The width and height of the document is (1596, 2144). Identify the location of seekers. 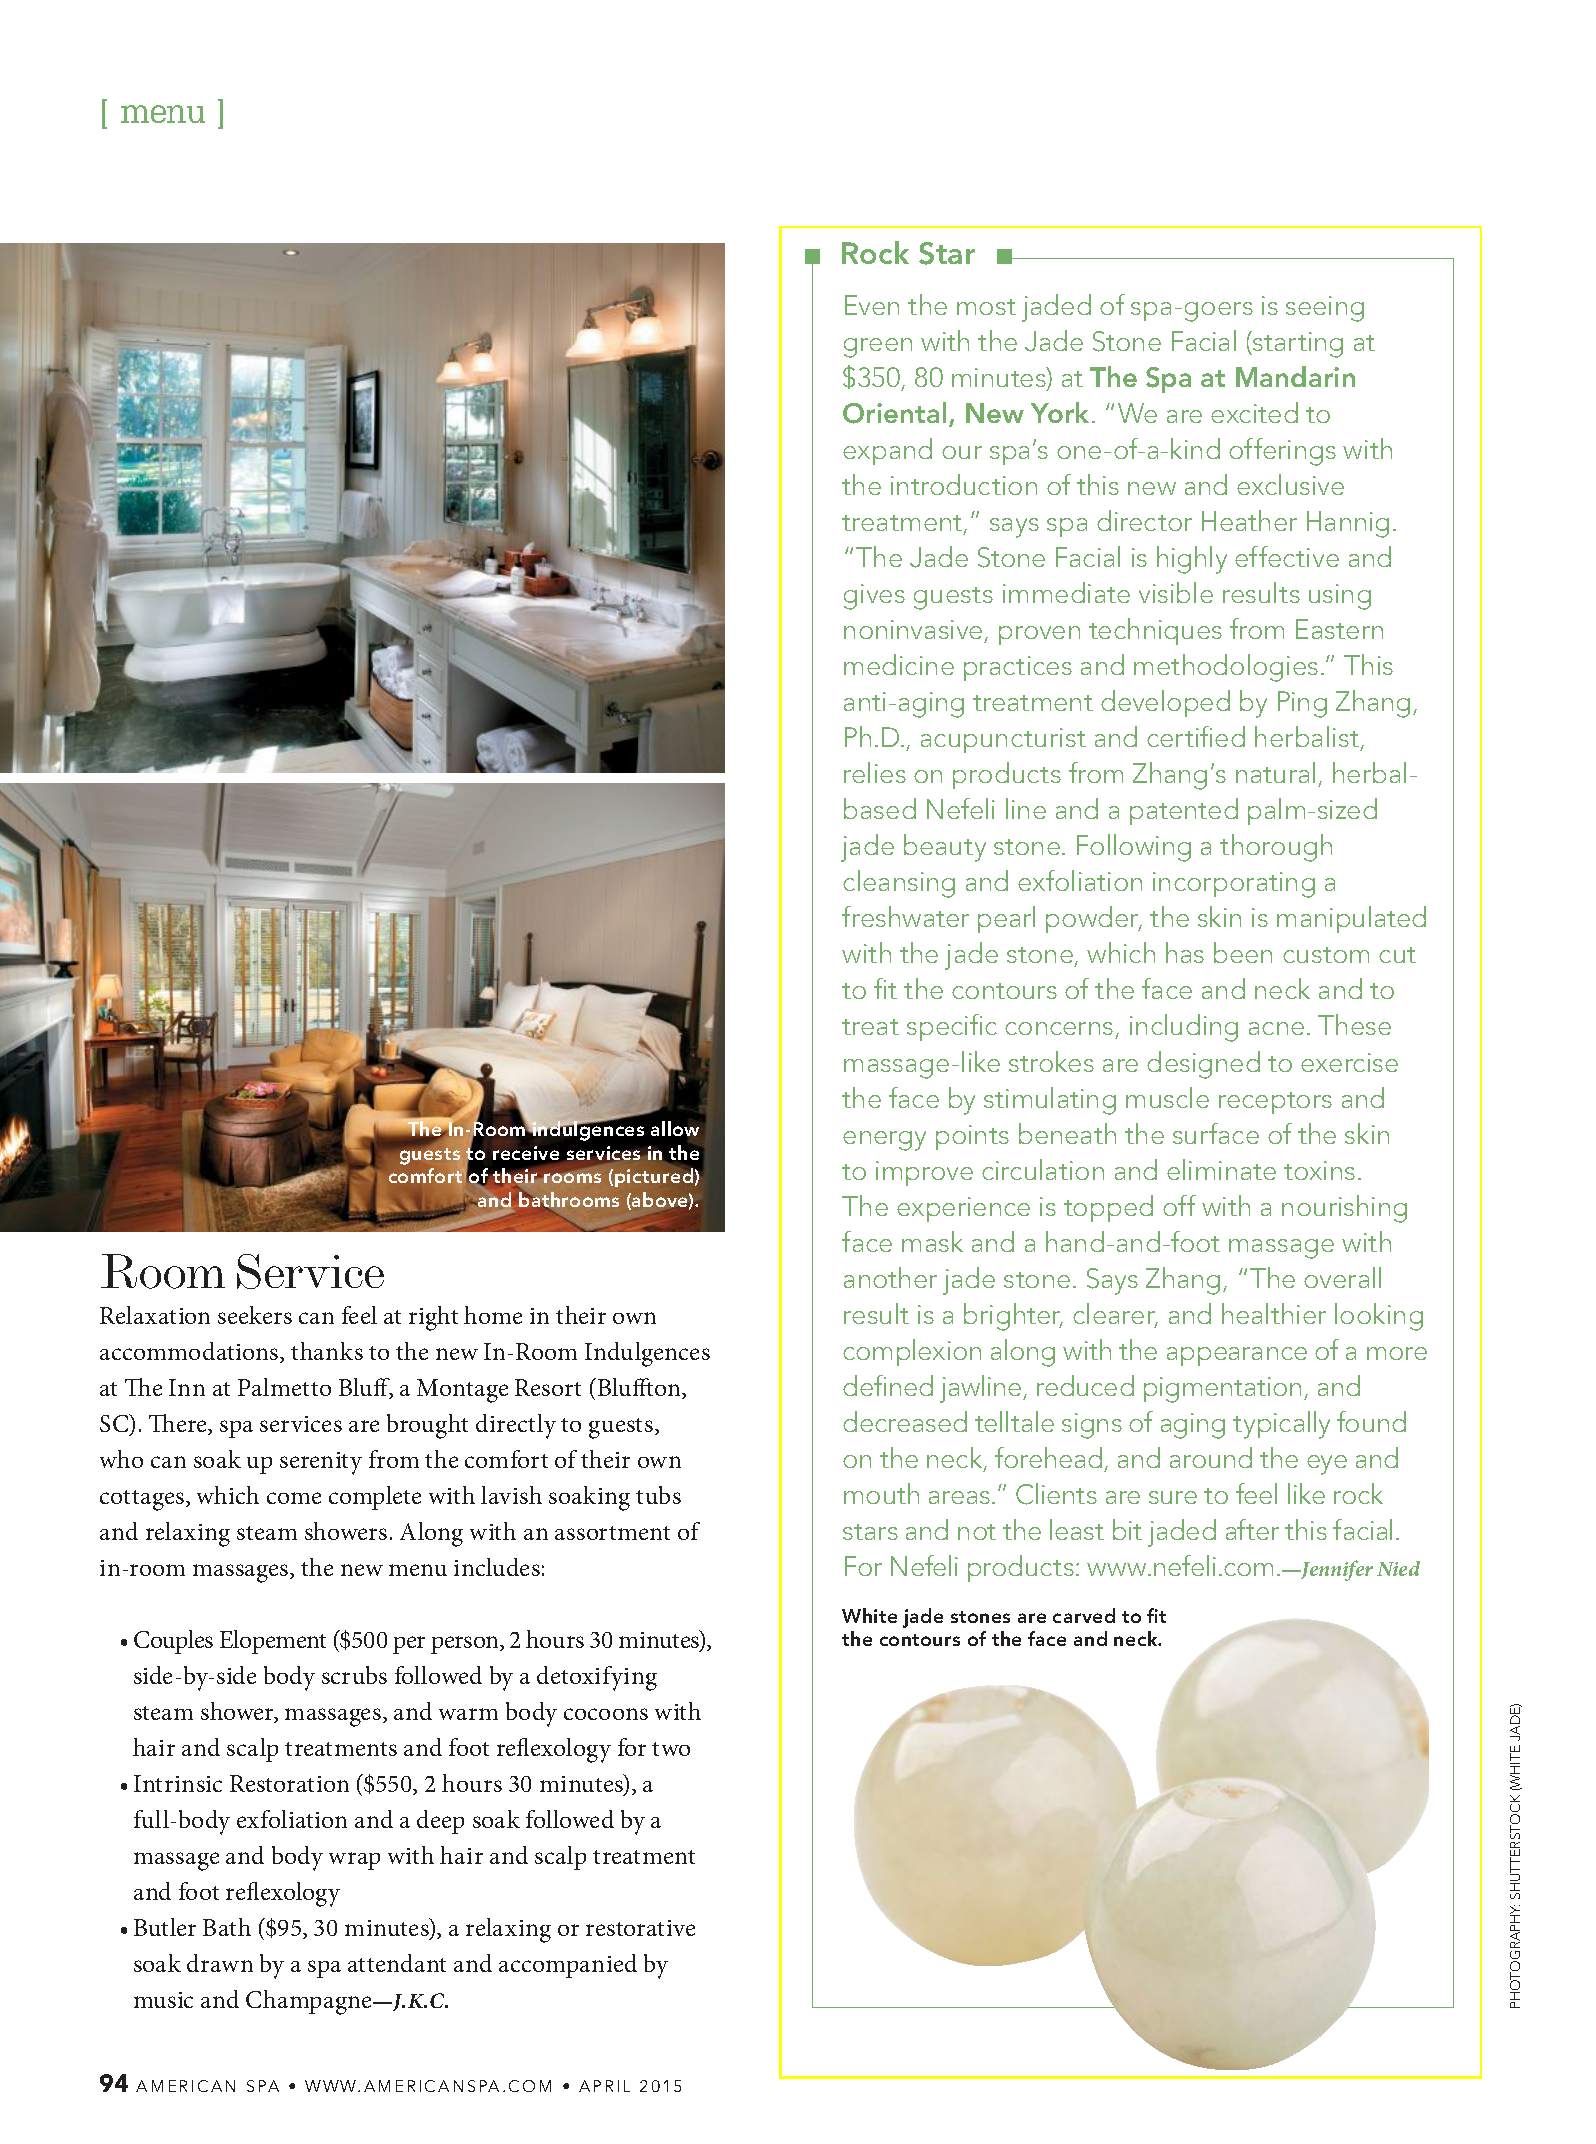
(255, 1315).
